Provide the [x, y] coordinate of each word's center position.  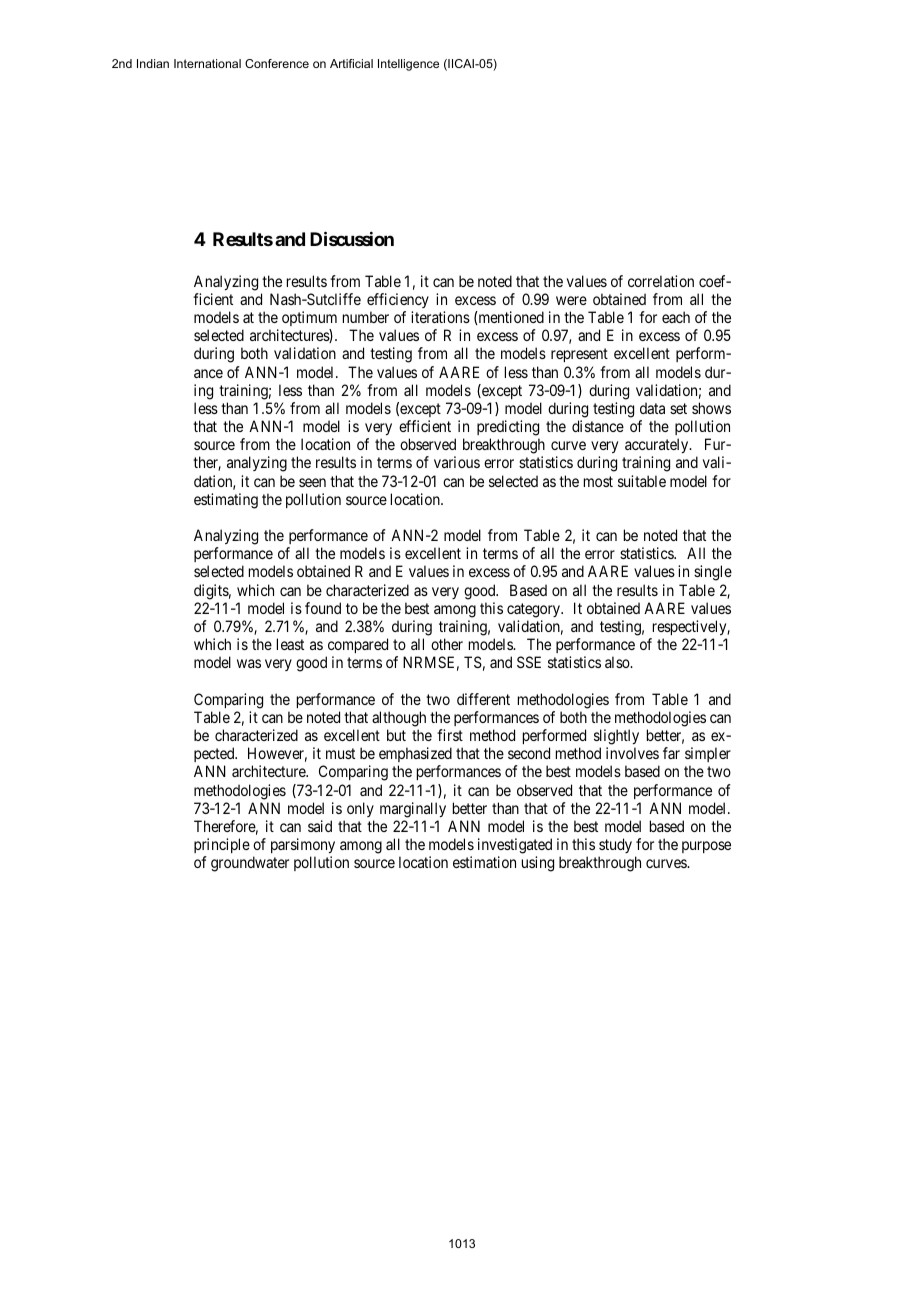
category [535, 610]
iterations [440, 317]
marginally [413, 810]
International [207, 63]
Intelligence [408, 65]
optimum [309, 318]
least [290, 644]
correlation [661, 281]
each [676, 317]
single [713, 573]
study [615, 845]
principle [222, 845]
